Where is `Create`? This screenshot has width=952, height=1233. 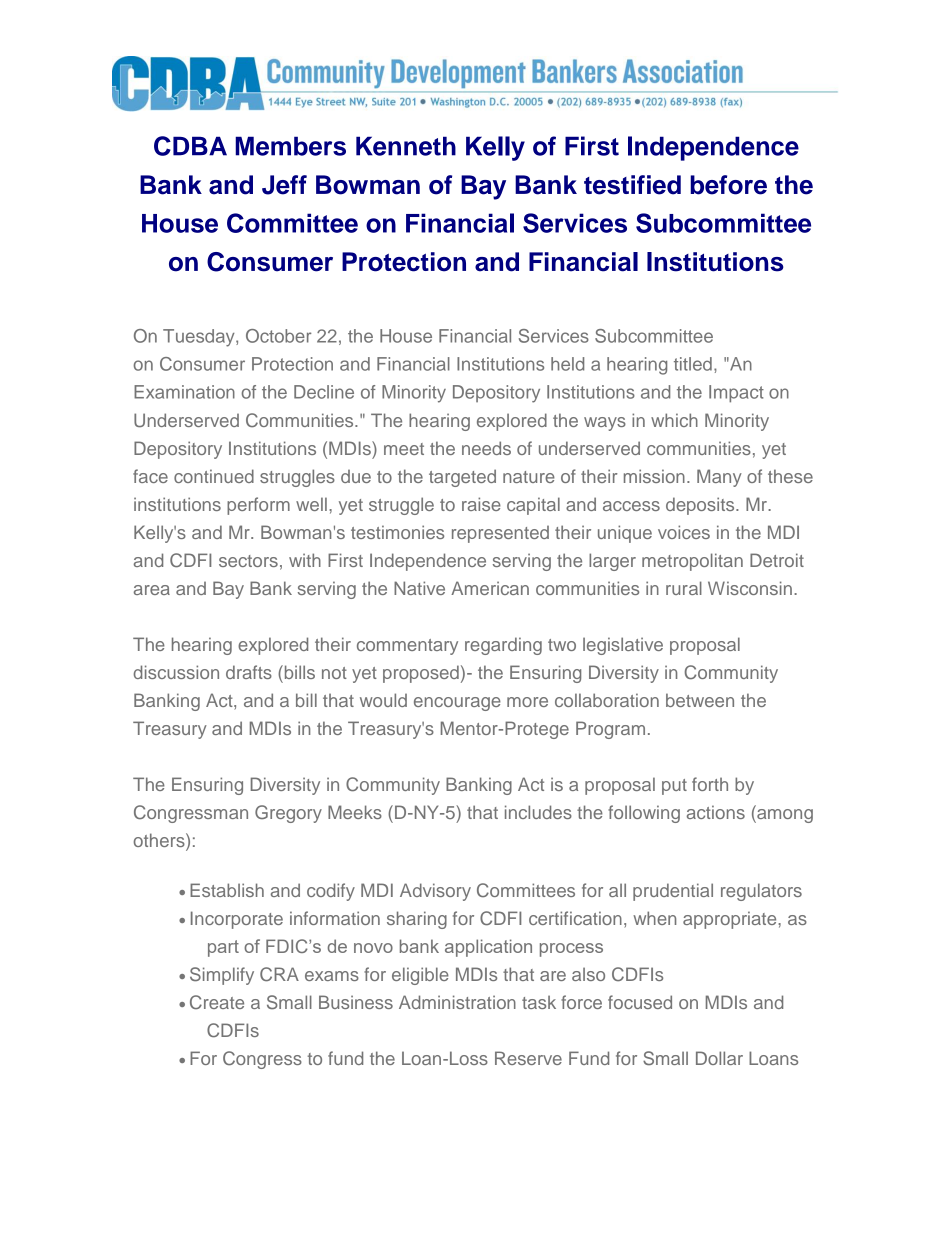 Create is located at coordinates (217, 1002).
